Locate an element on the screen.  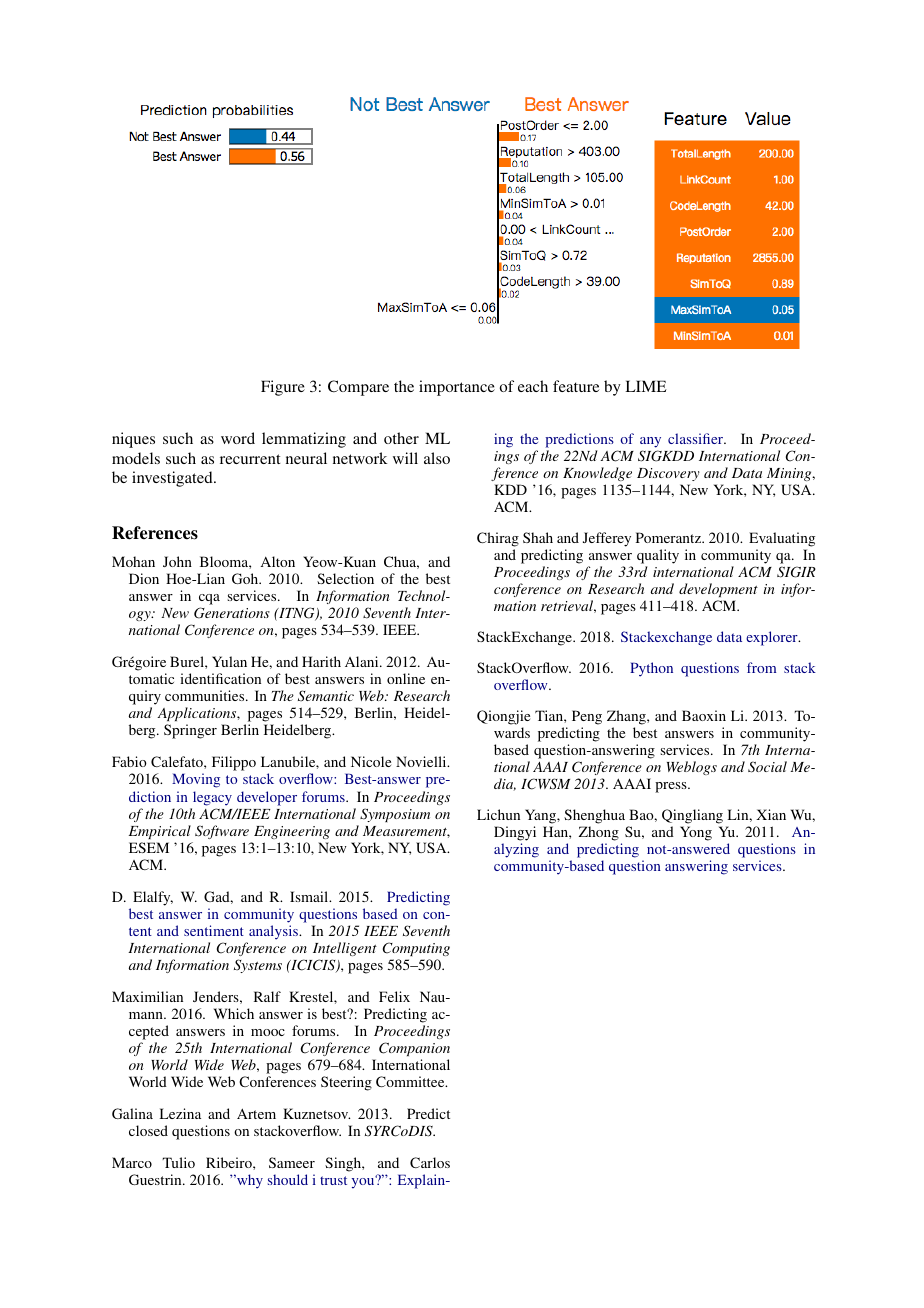
classifier is located at coordinates (697, 438).
